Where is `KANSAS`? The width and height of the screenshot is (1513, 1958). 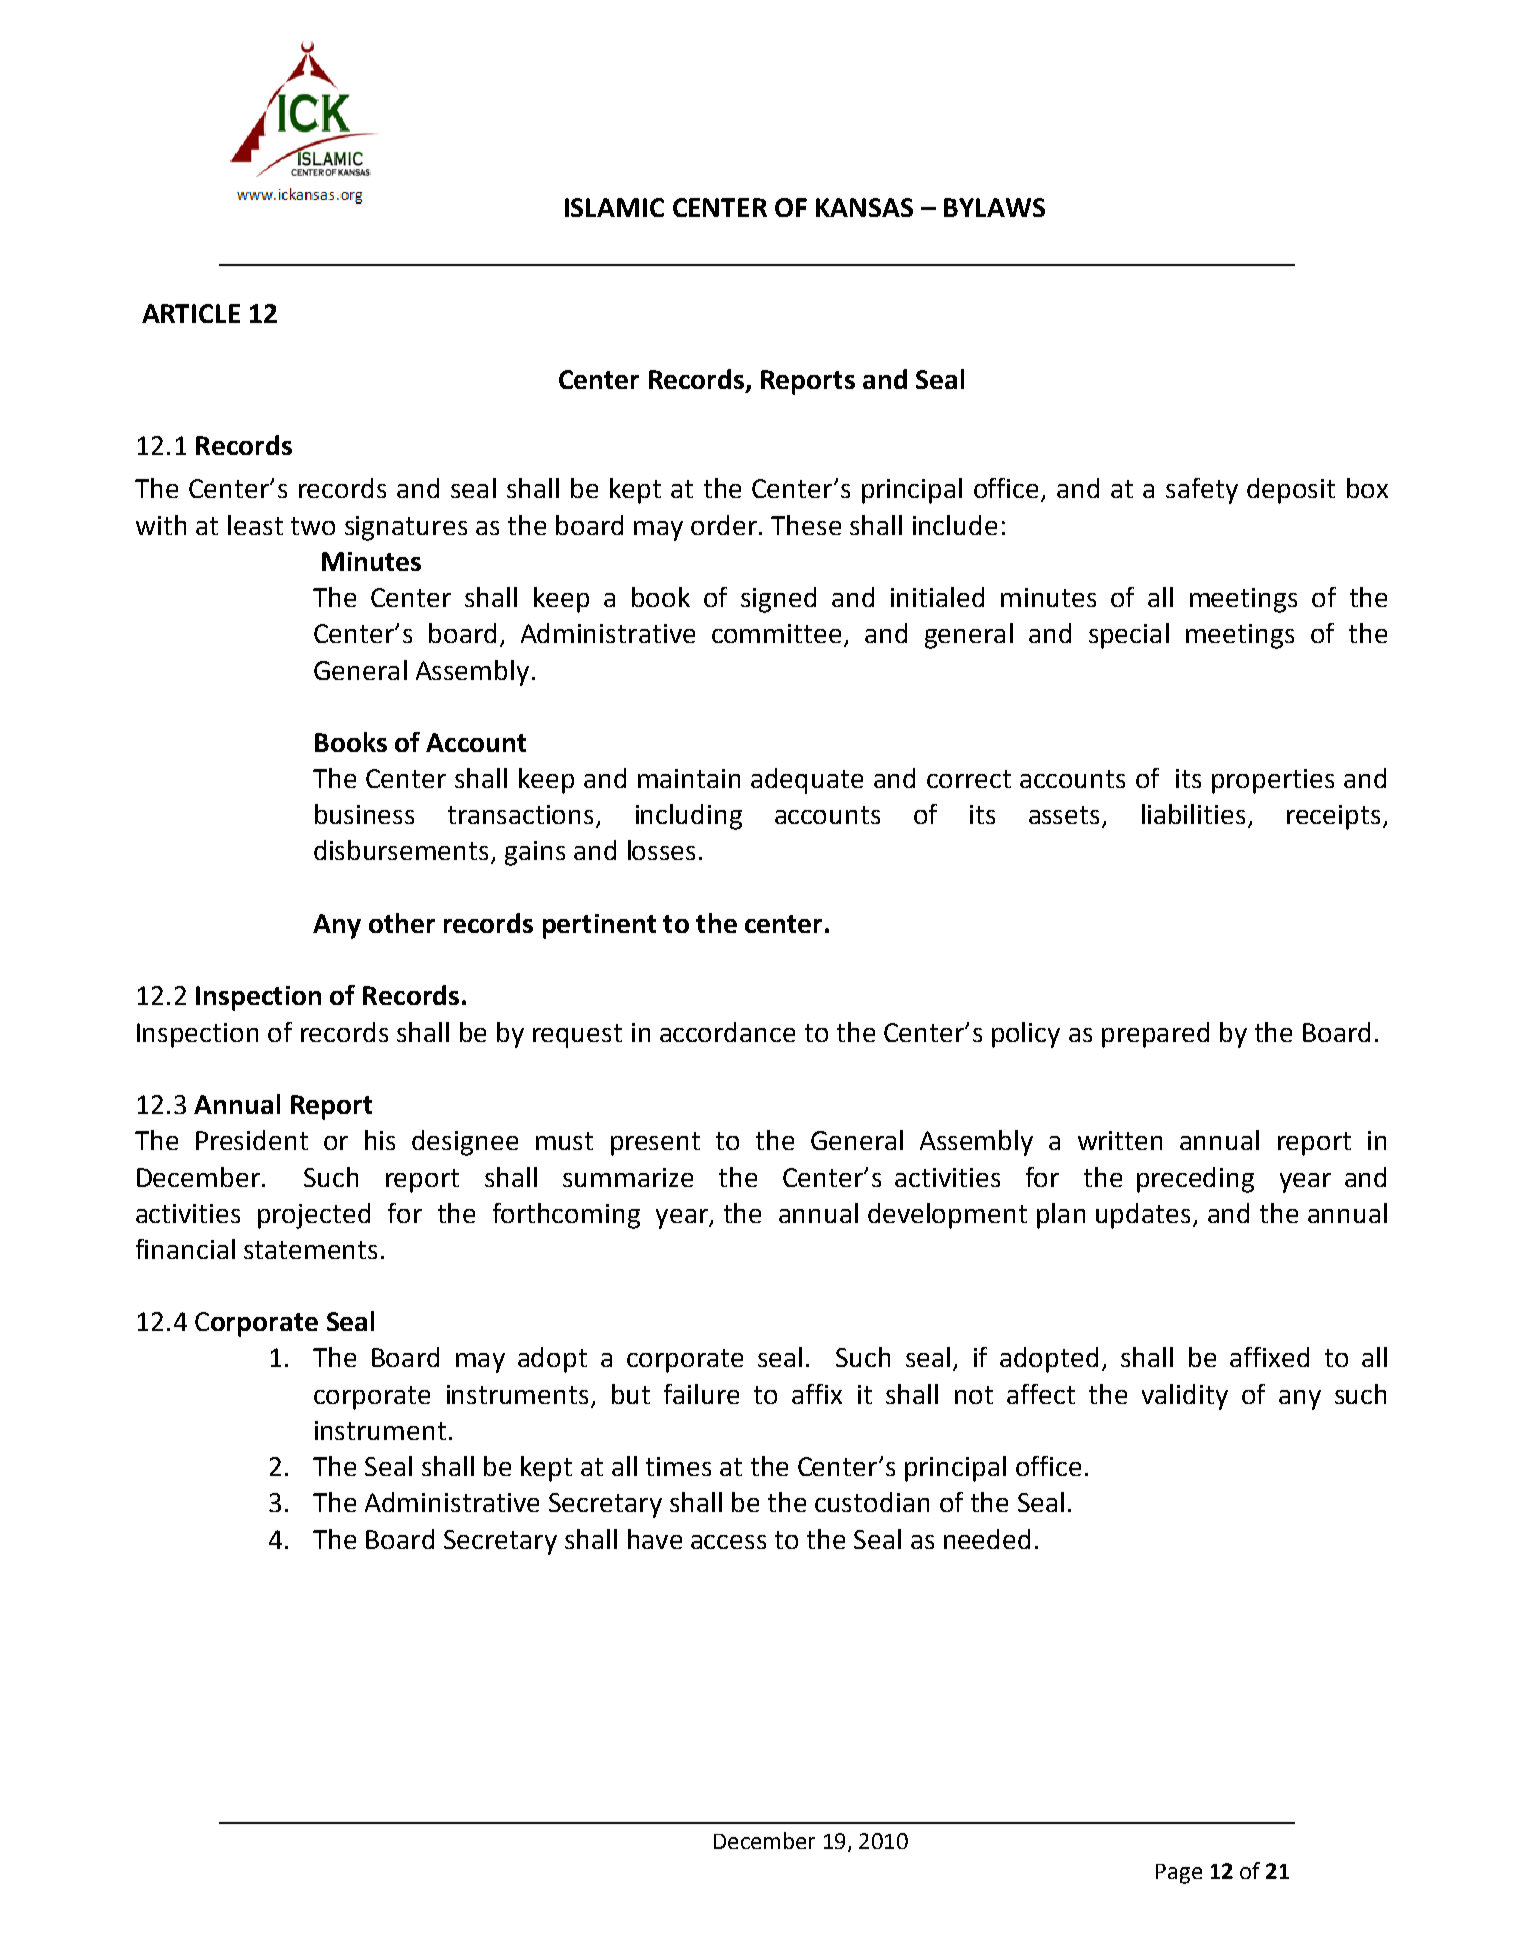 KANSAS is located at coordinates (864, 207).
